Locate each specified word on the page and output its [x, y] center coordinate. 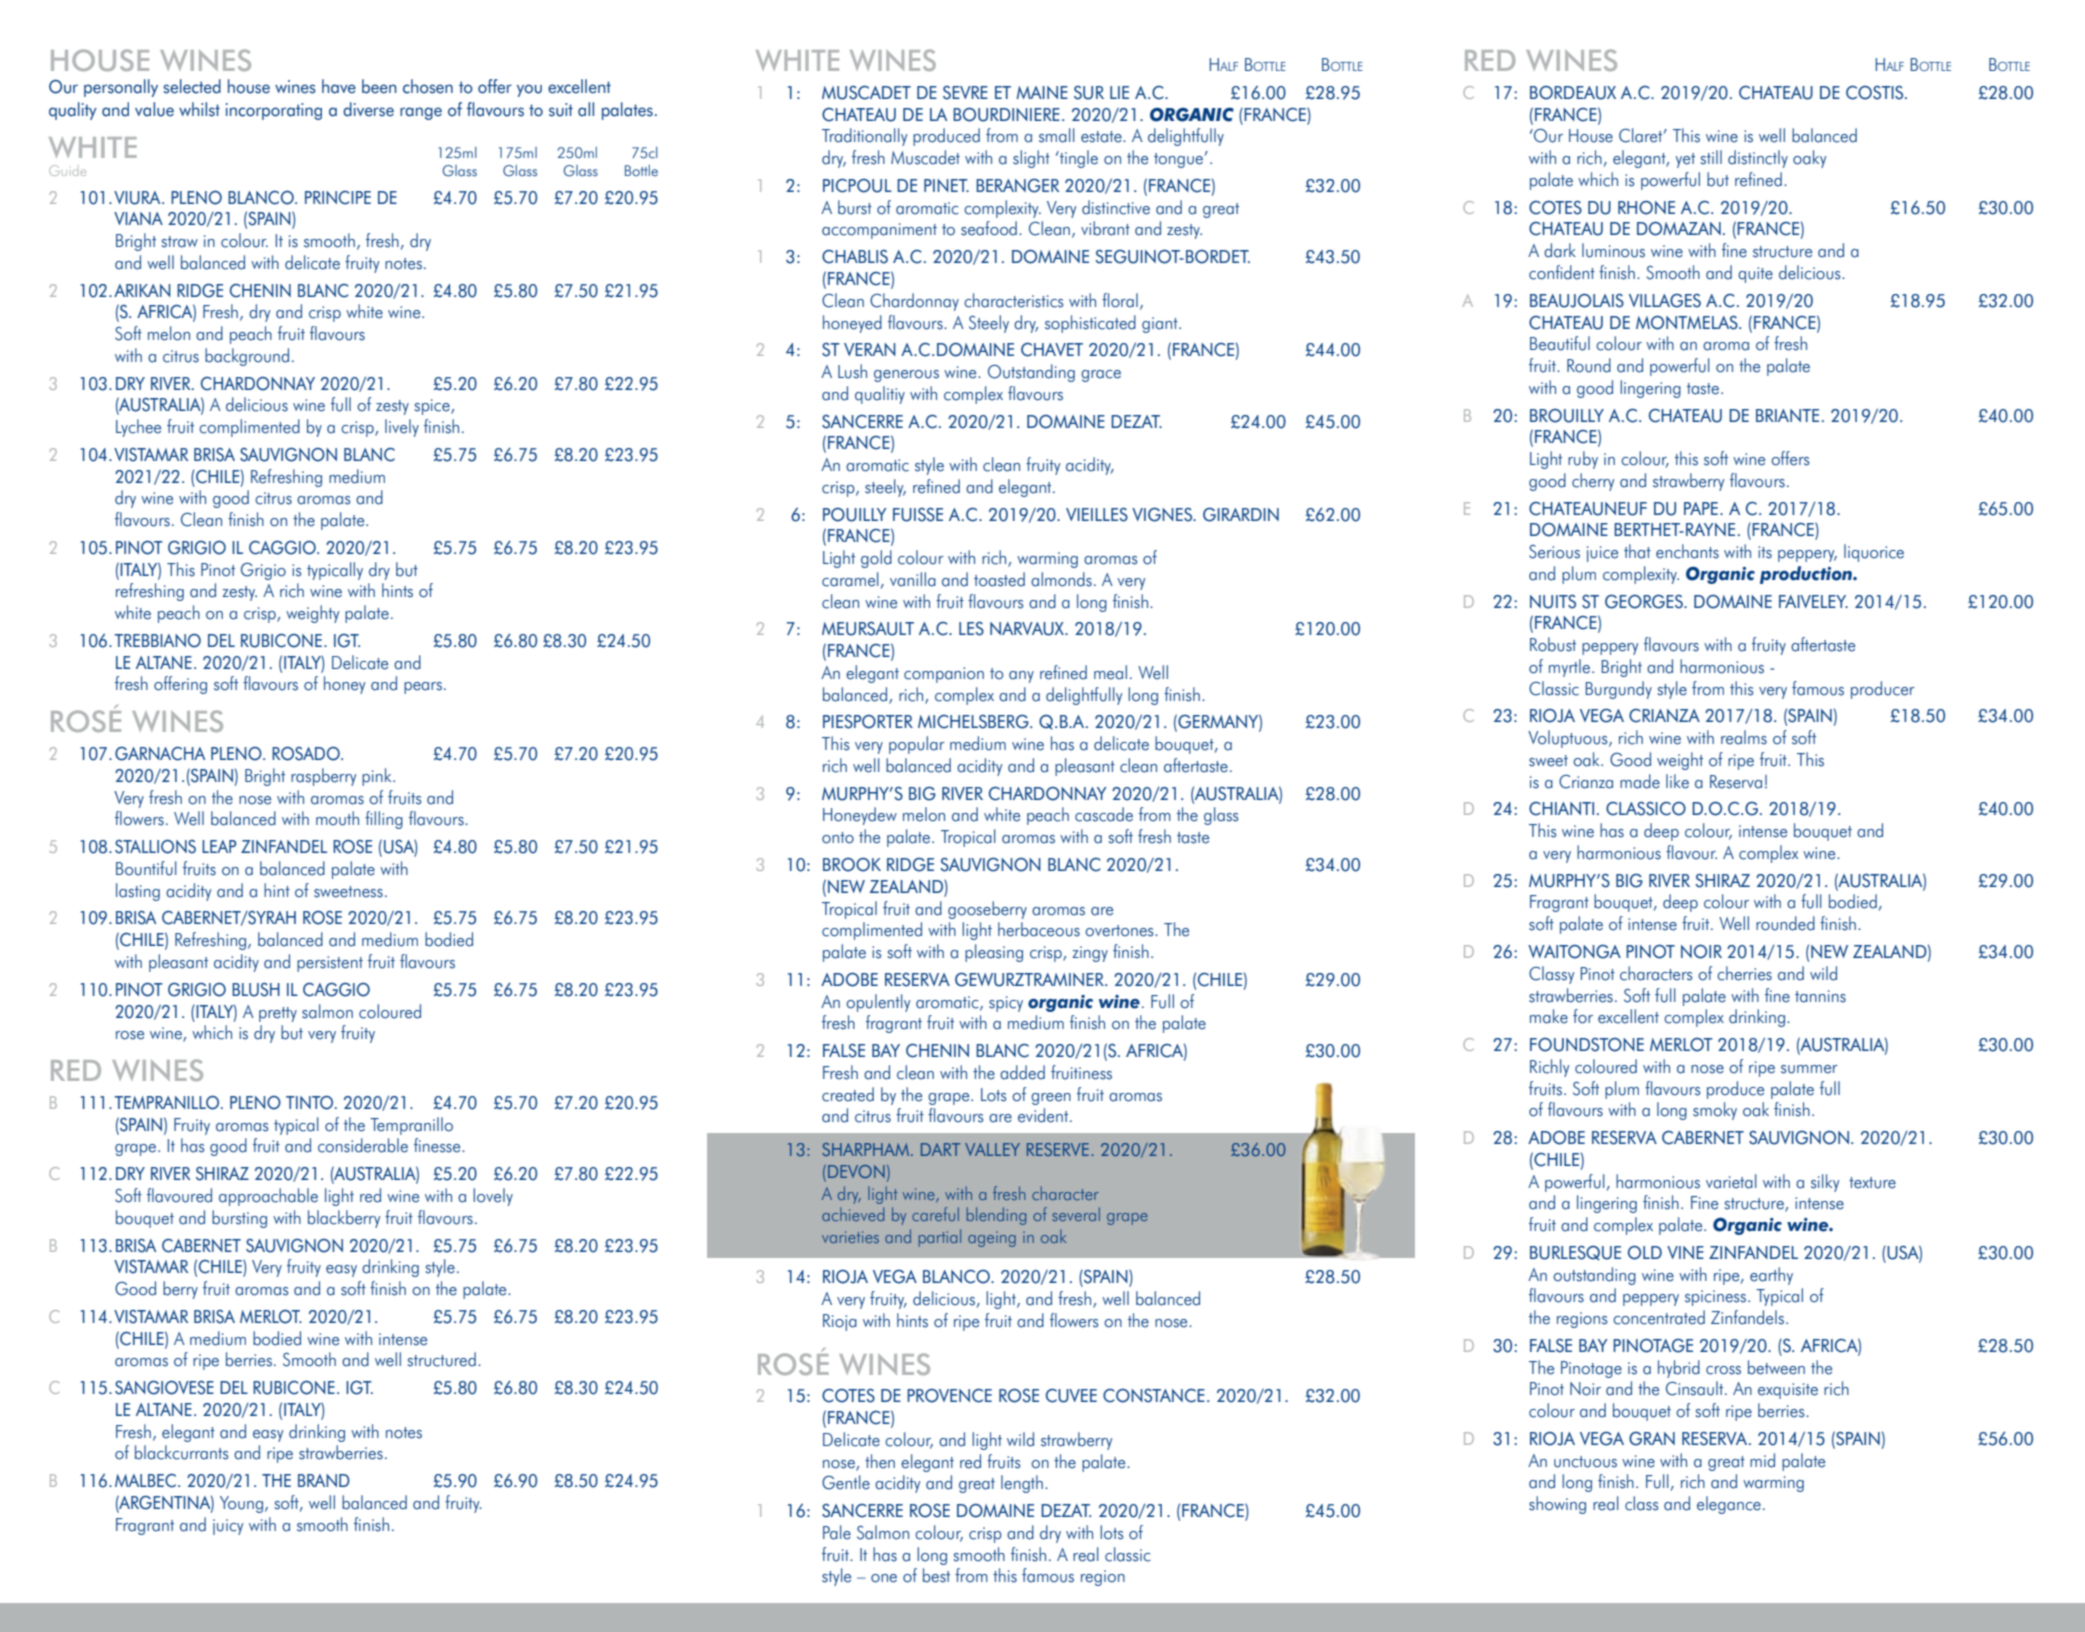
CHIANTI [1561, 809]
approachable [268, 1197]
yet [1685, 160]
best [936, 1575]
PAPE [1701, 508]
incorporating [274, 111]
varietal [1731, 1181]
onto [838, 838]
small [1057, 135]
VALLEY [992, 1149]
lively [402, 428]
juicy [228, 1527]
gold [876, 559]
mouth [337, 818]
